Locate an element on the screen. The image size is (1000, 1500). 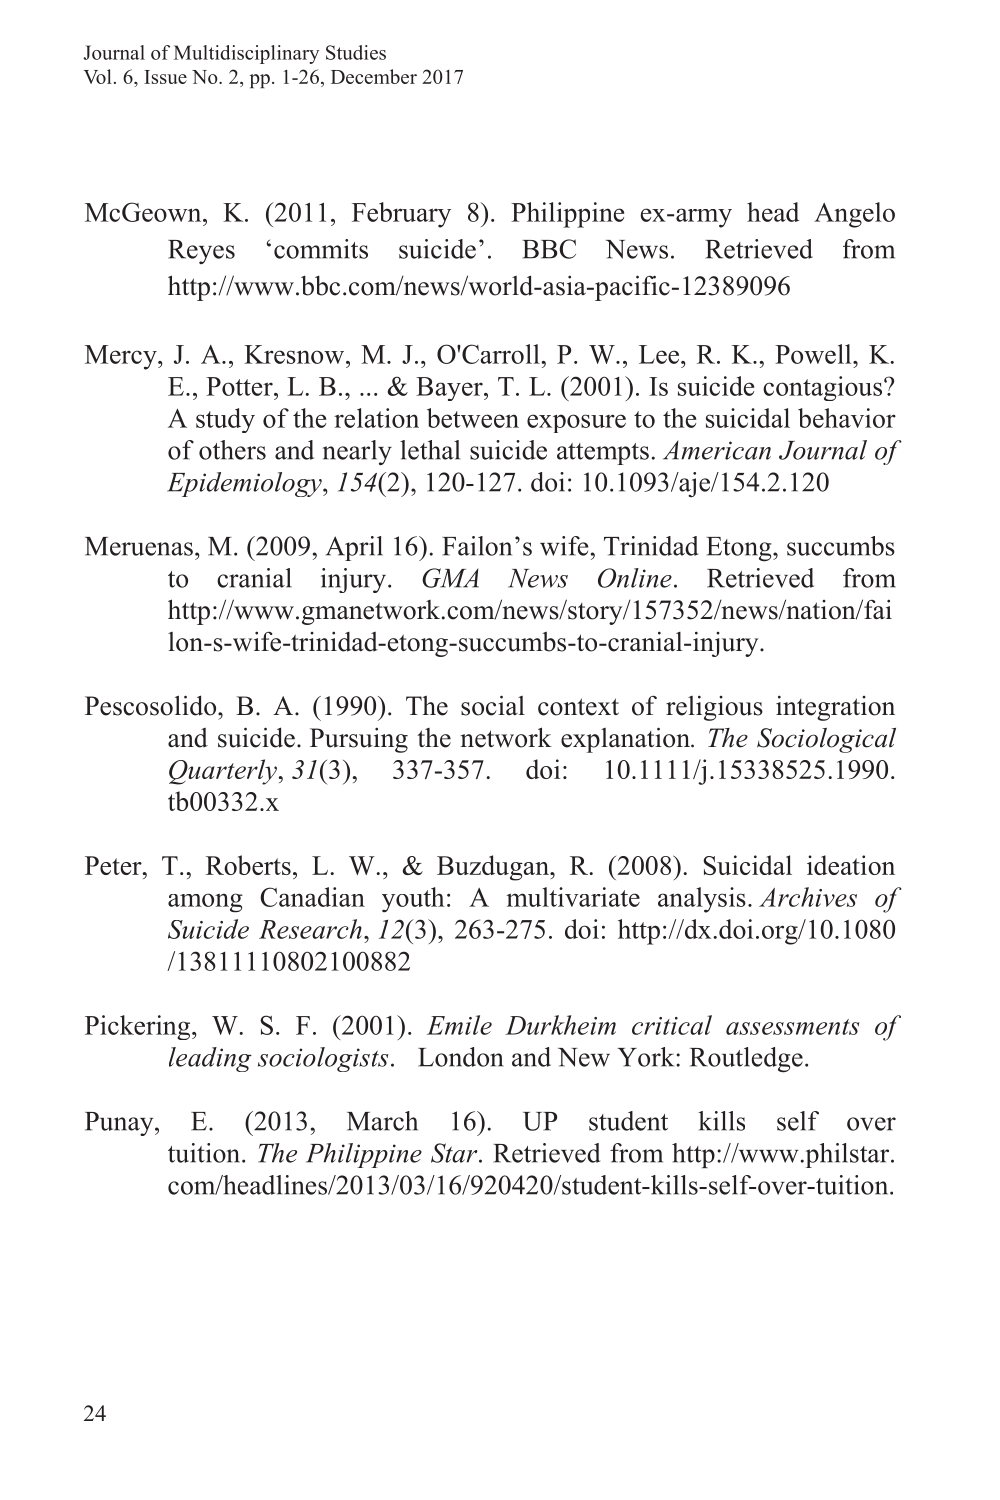
multivariate is located at coordinates (573, 897).
